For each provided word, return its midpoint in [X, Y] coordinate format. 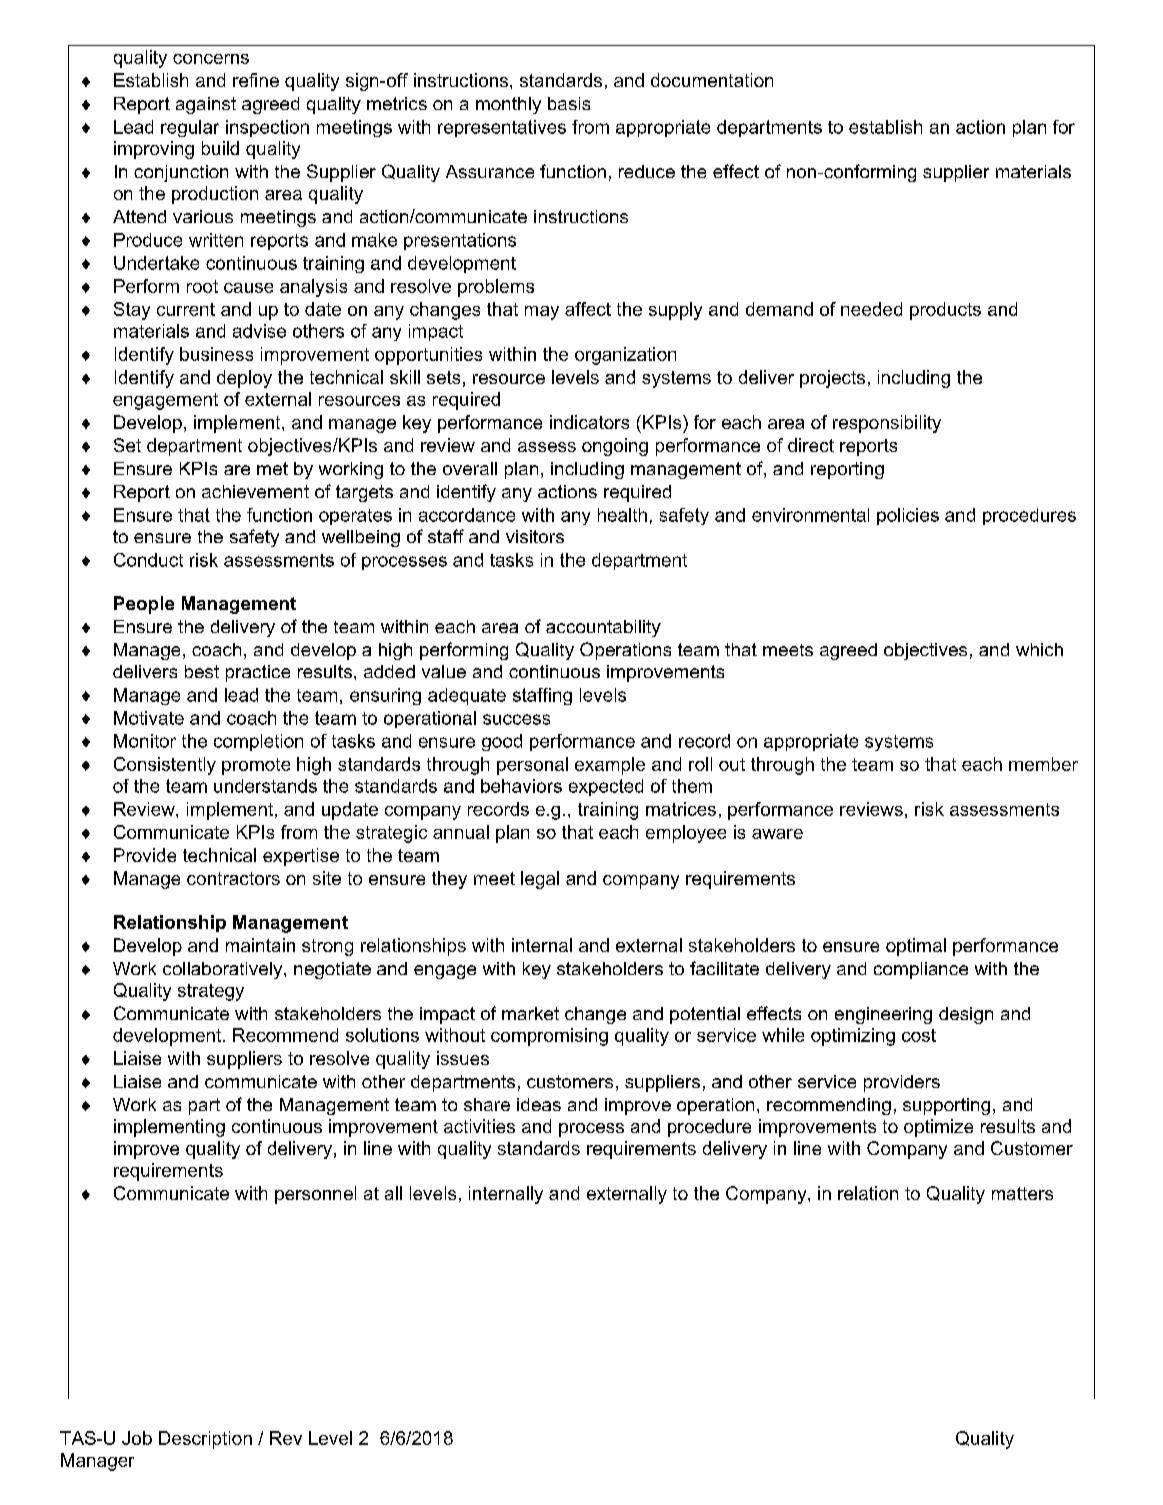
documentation [712, 80]
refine [256, 80]
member [1043, 764]
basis [569, 103]
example [610, 766]
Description [205, 1440]
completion [258, 742]
